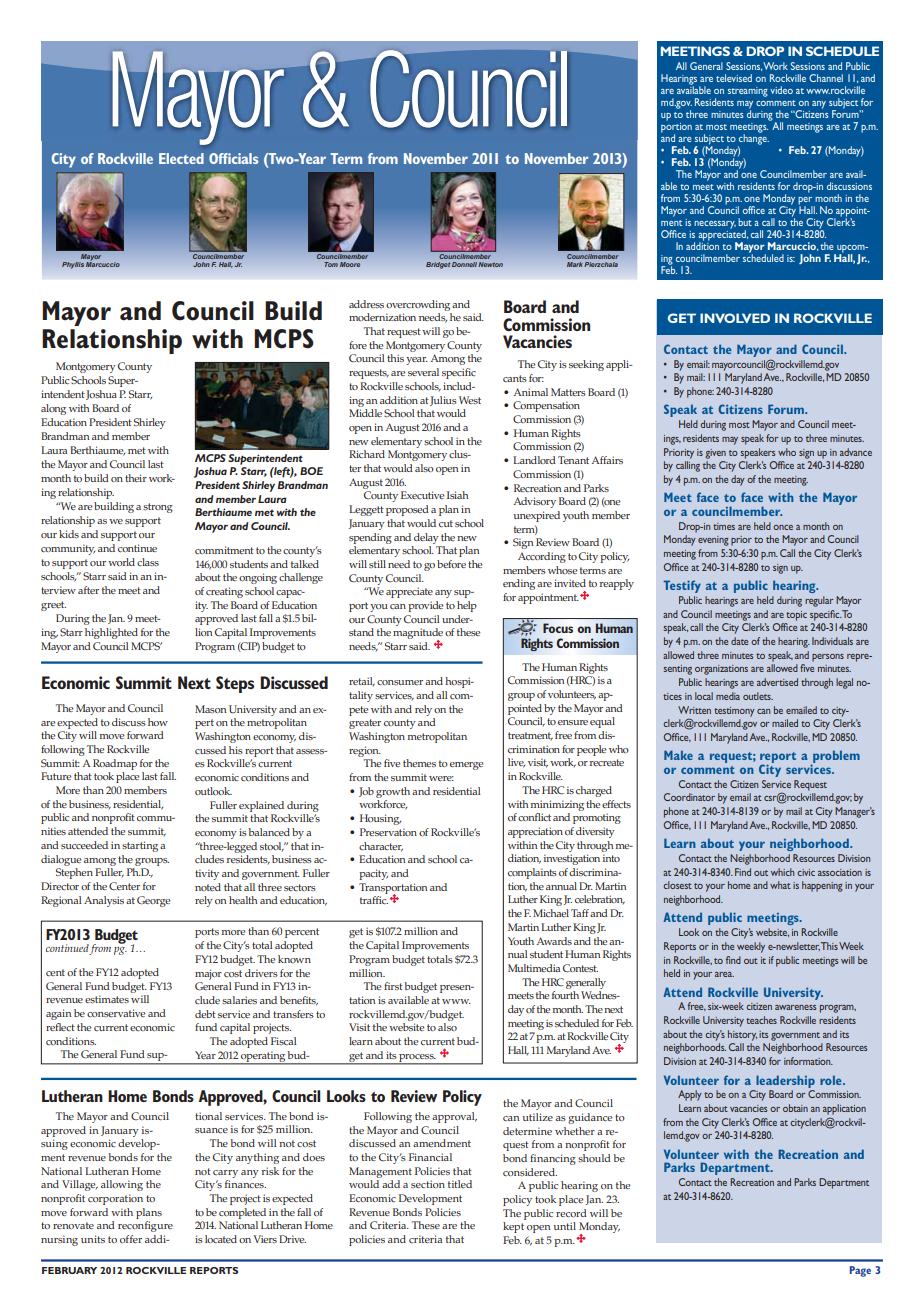 The width and height of the screenshot is (924, 1315). Describe the element at coordinates (115, 764) in the screenshot. I see `Roadmap` at that location.
